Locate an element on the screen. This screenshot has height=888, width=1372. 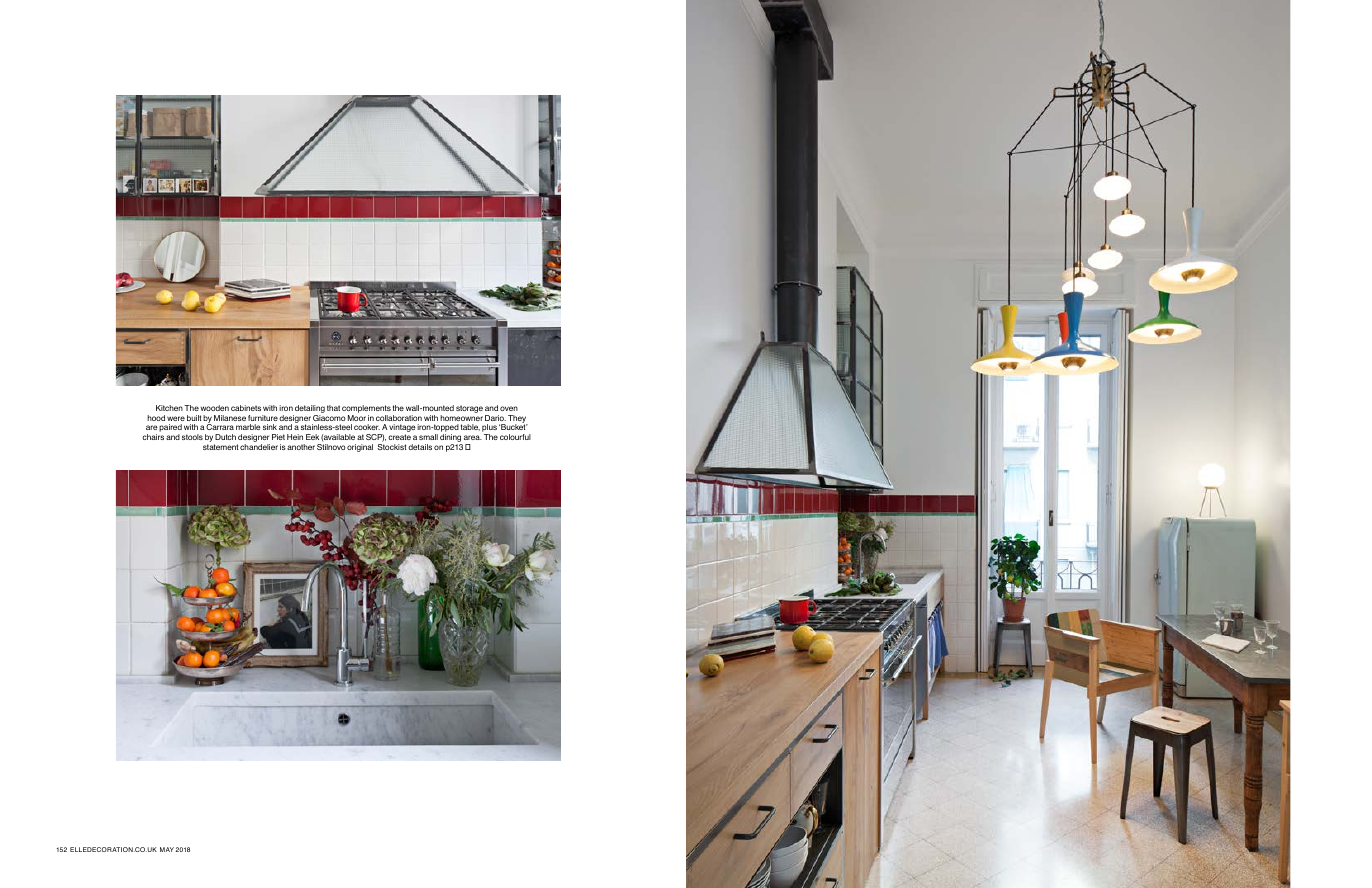
built is located at coordinates (194, 418).
